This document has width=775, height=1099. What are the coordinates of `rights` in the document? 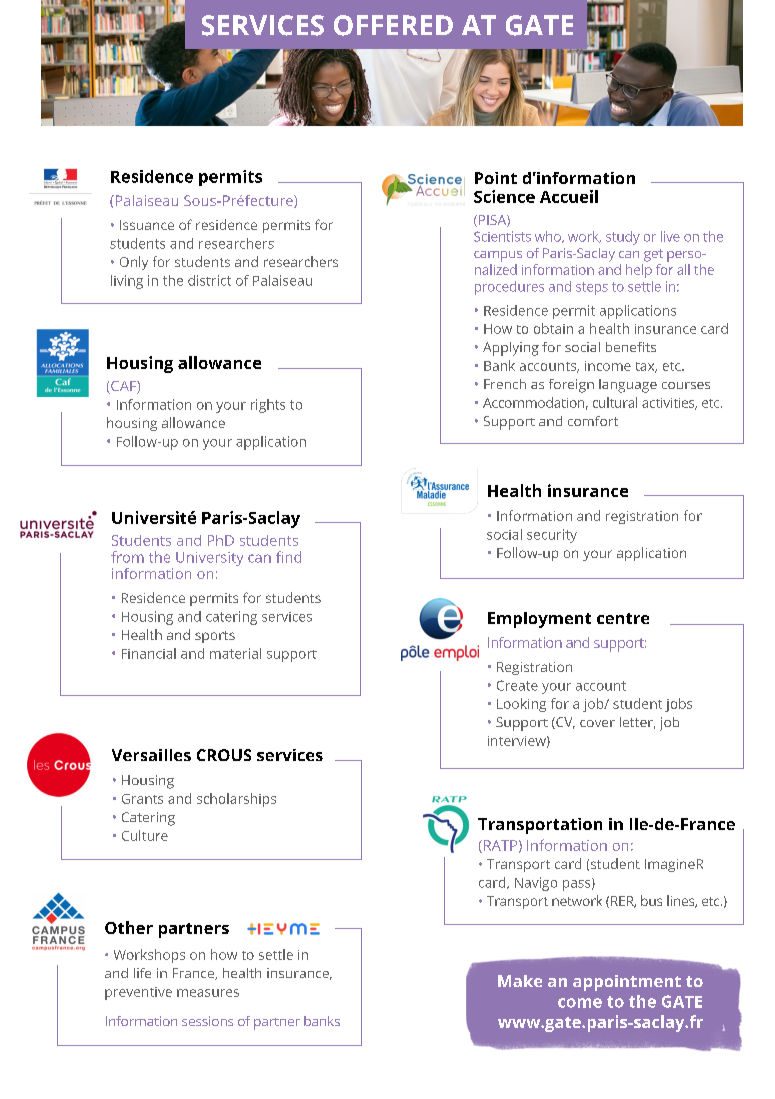 It's located at (268, 406).
